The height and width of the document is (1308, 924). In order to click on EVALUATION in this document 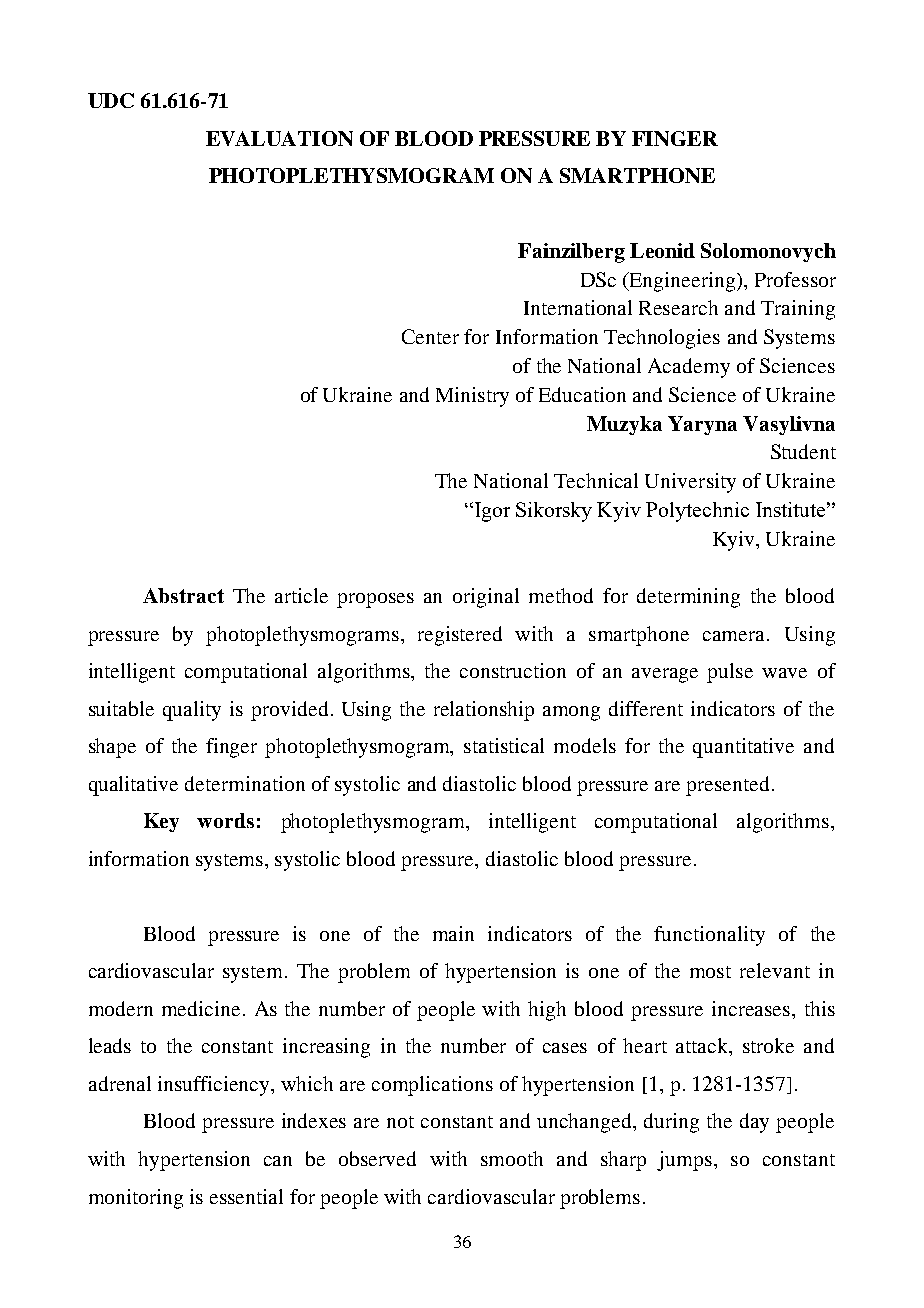, I will do `click(279, 138)`.
